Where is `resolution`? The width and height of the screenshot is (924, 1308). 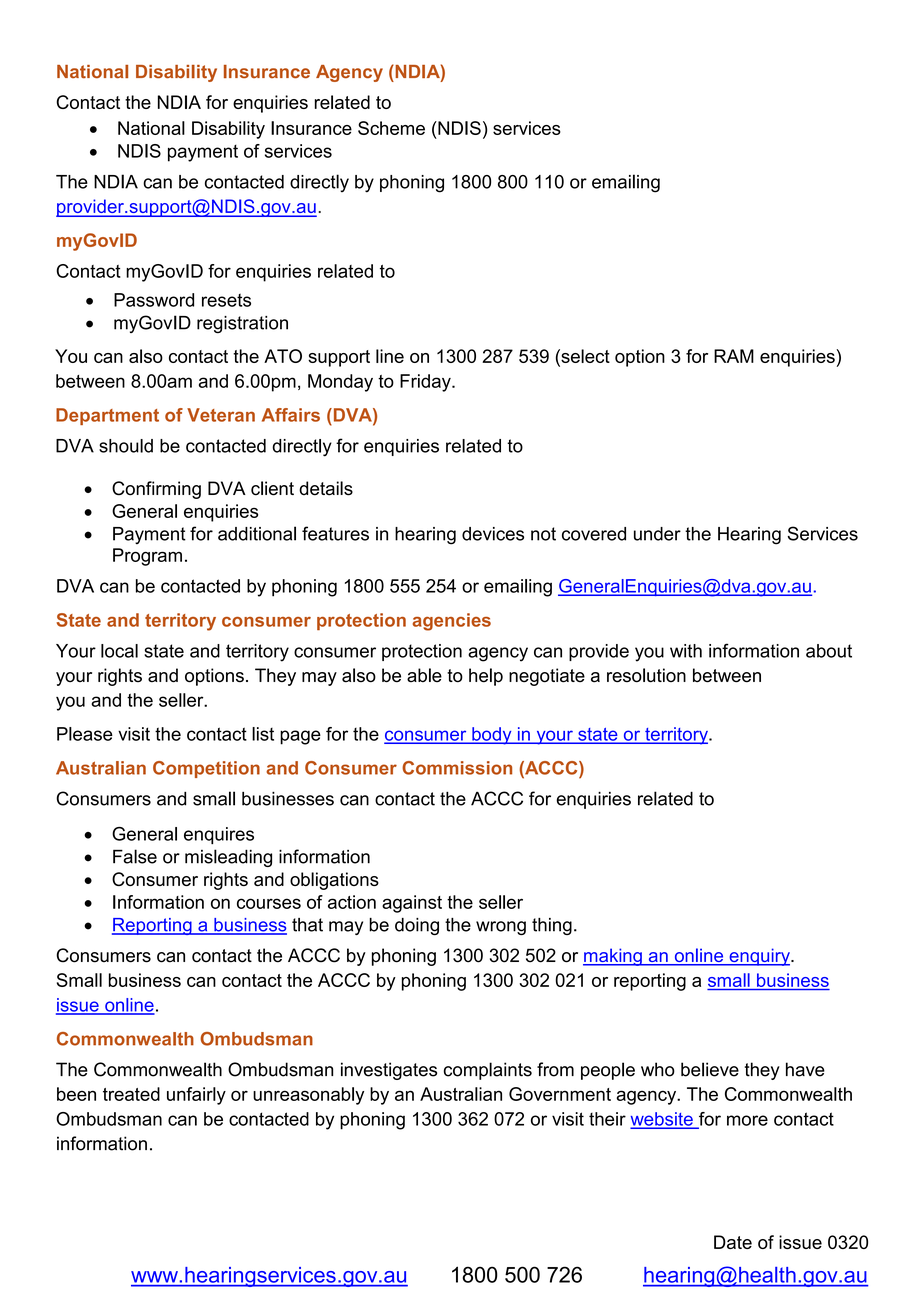 resolution is located at coordinates (646, 675).
